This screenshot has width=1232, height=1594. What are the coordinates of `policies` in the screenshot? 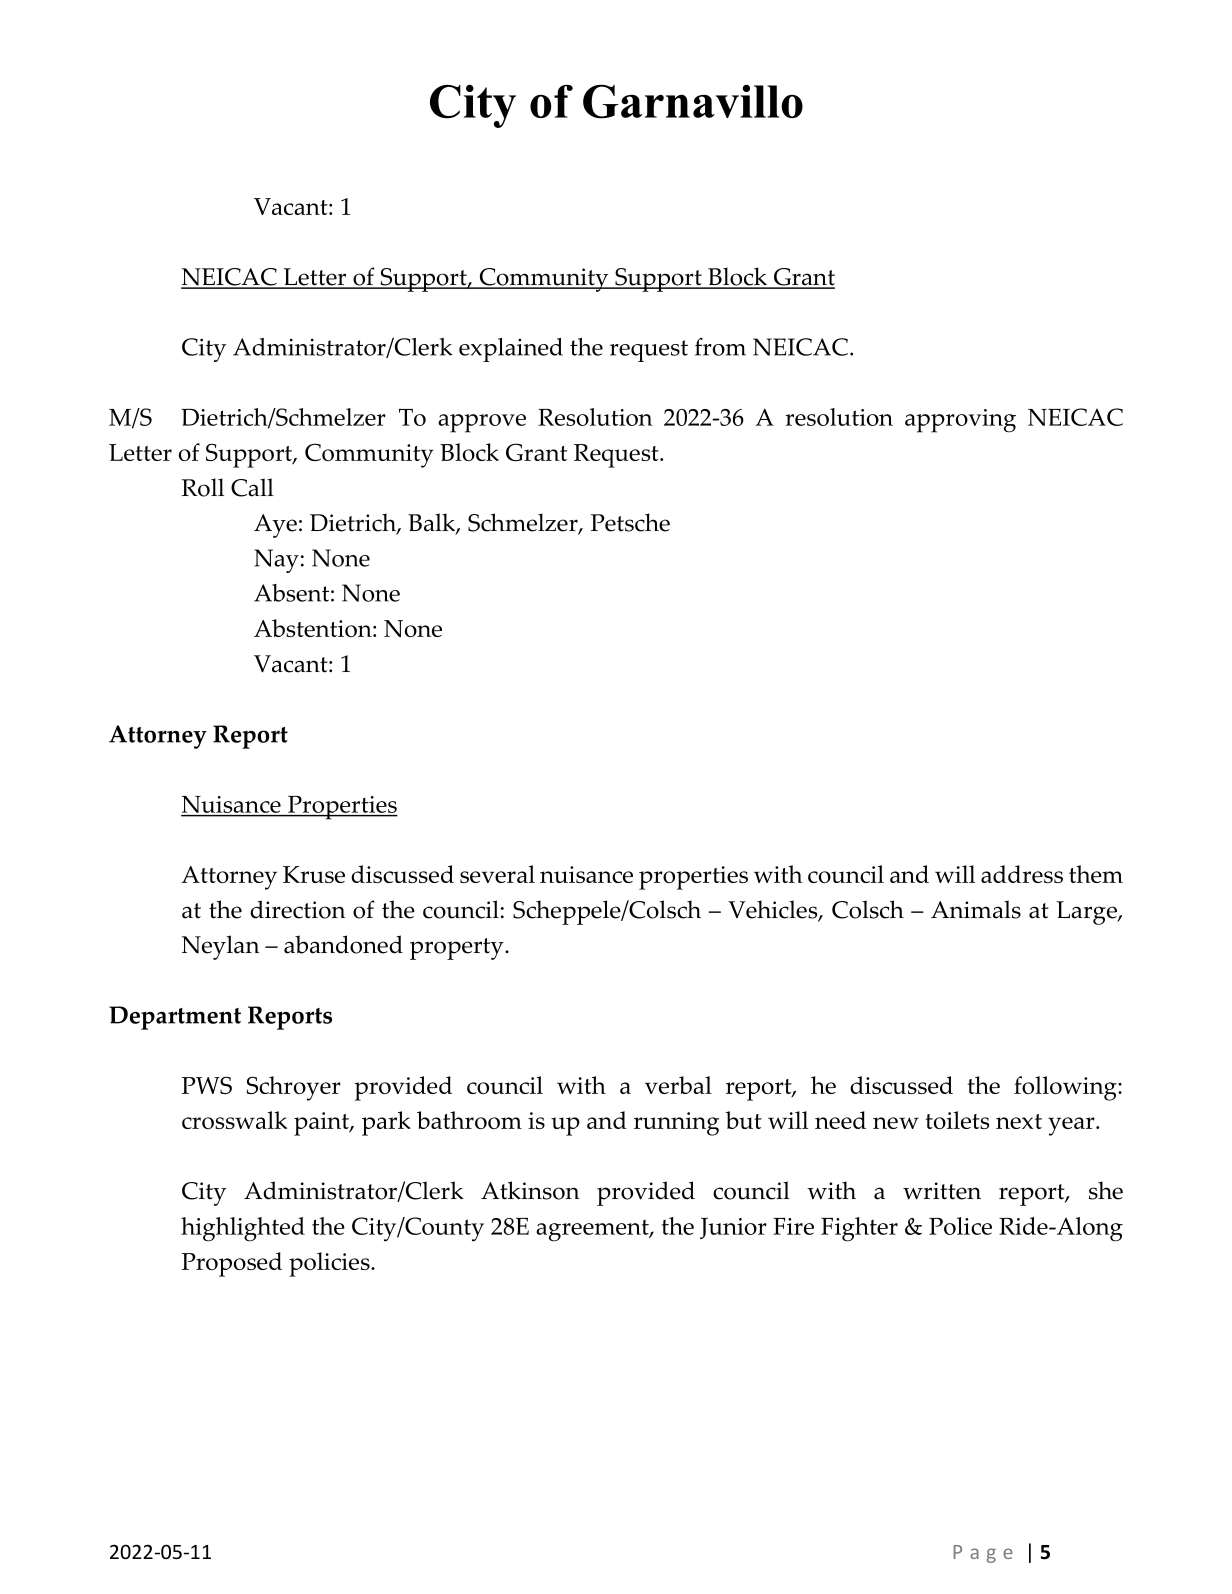 It's located at (330, 1264).
